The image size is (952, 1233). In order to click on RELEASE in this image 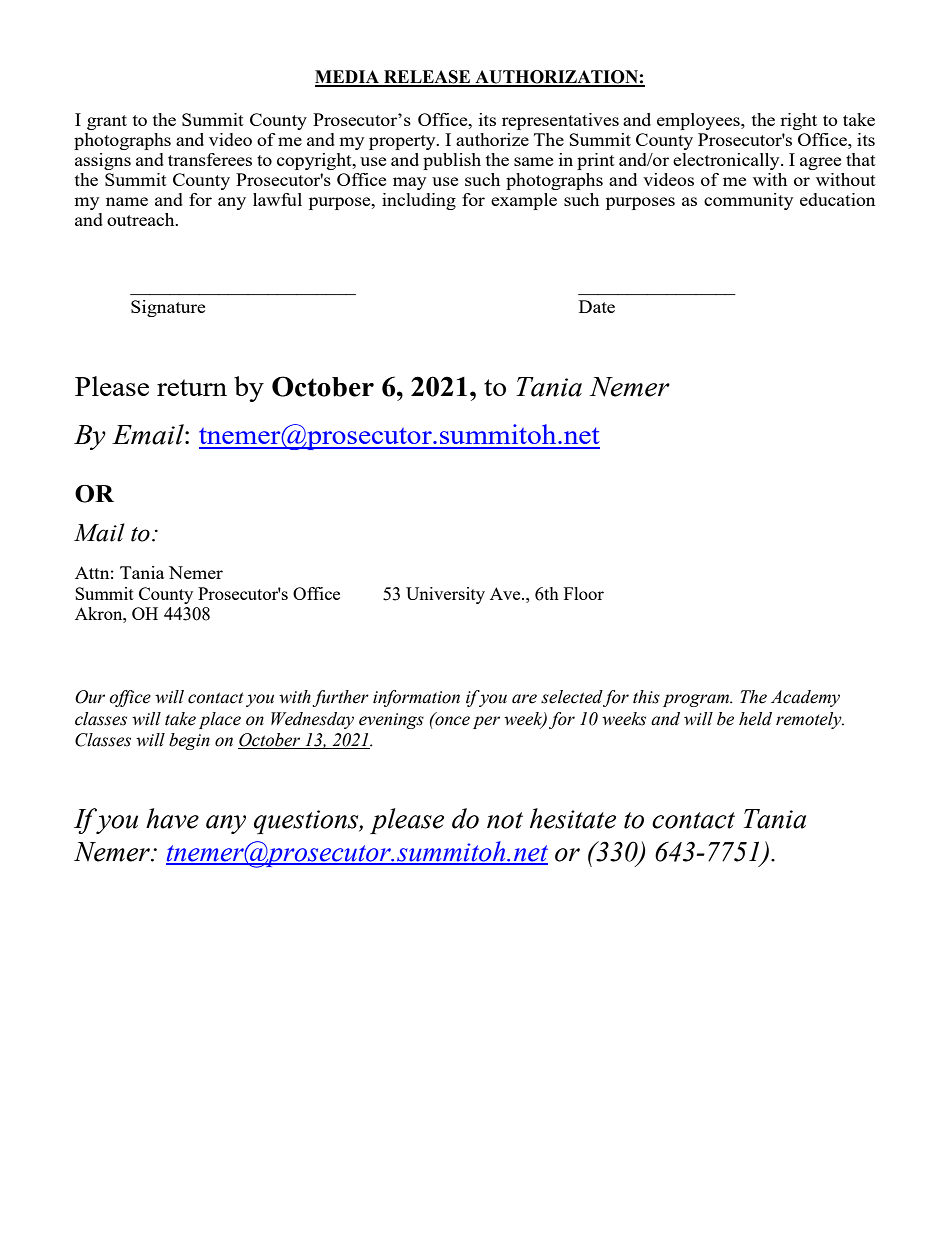, I will do `click(427, 78)`.
